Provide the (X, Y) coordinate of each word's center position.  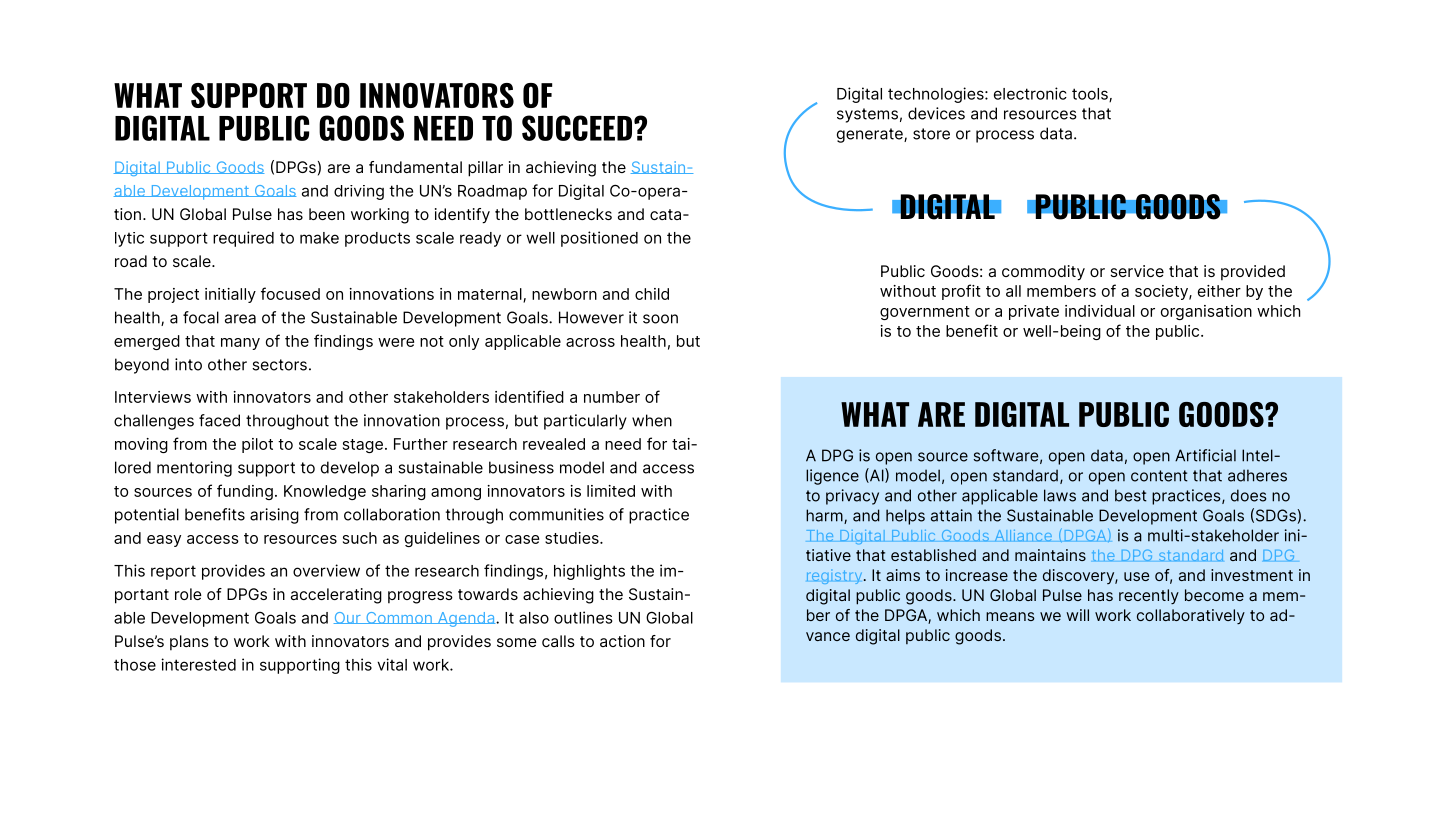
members (1061, 291)
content (1159, 476)
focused (290, 293)
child (652, 294)
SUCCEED (577, 128)
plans (189, 643)
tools (1091, 95)
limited (611, 491)
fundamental (415, 167)
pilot (257, 445)
